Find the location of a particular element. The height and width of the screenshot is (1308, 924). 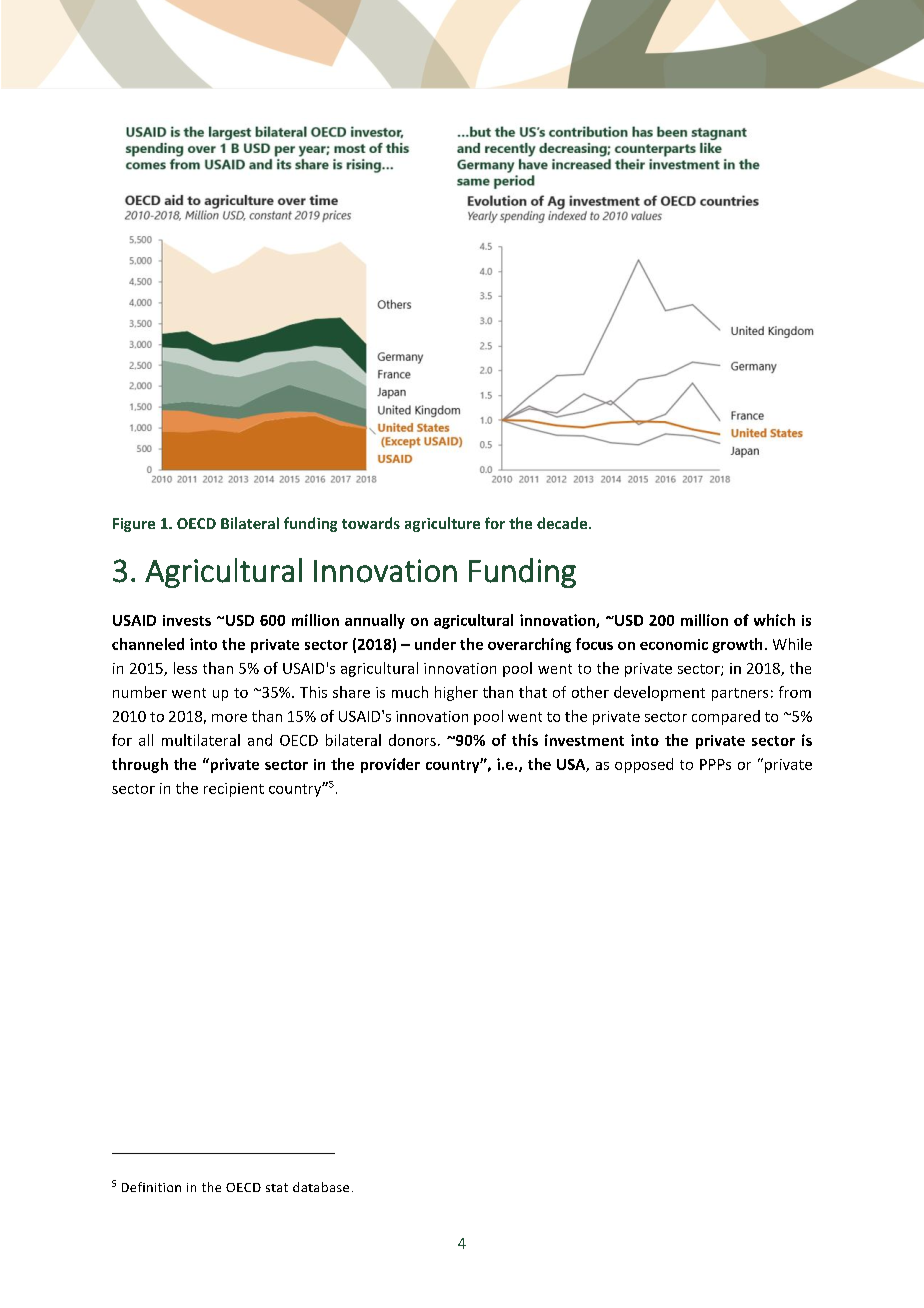

recipient is located at coordinates (234, 790).
